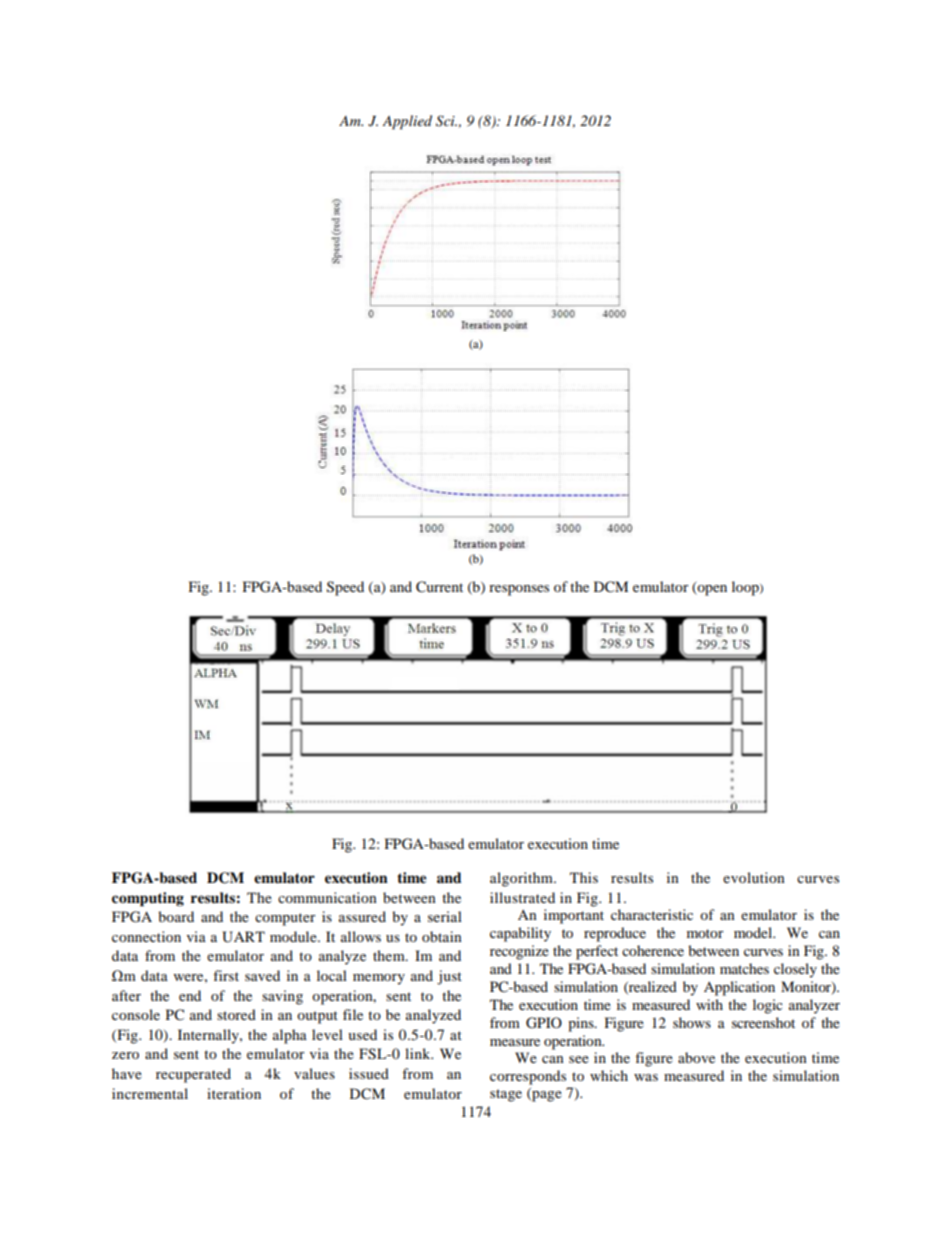 This screenshot has height=1233, width=952. Describe the element at coordinates (345, 588) in the screenshot. I see `Speed` at that location.
